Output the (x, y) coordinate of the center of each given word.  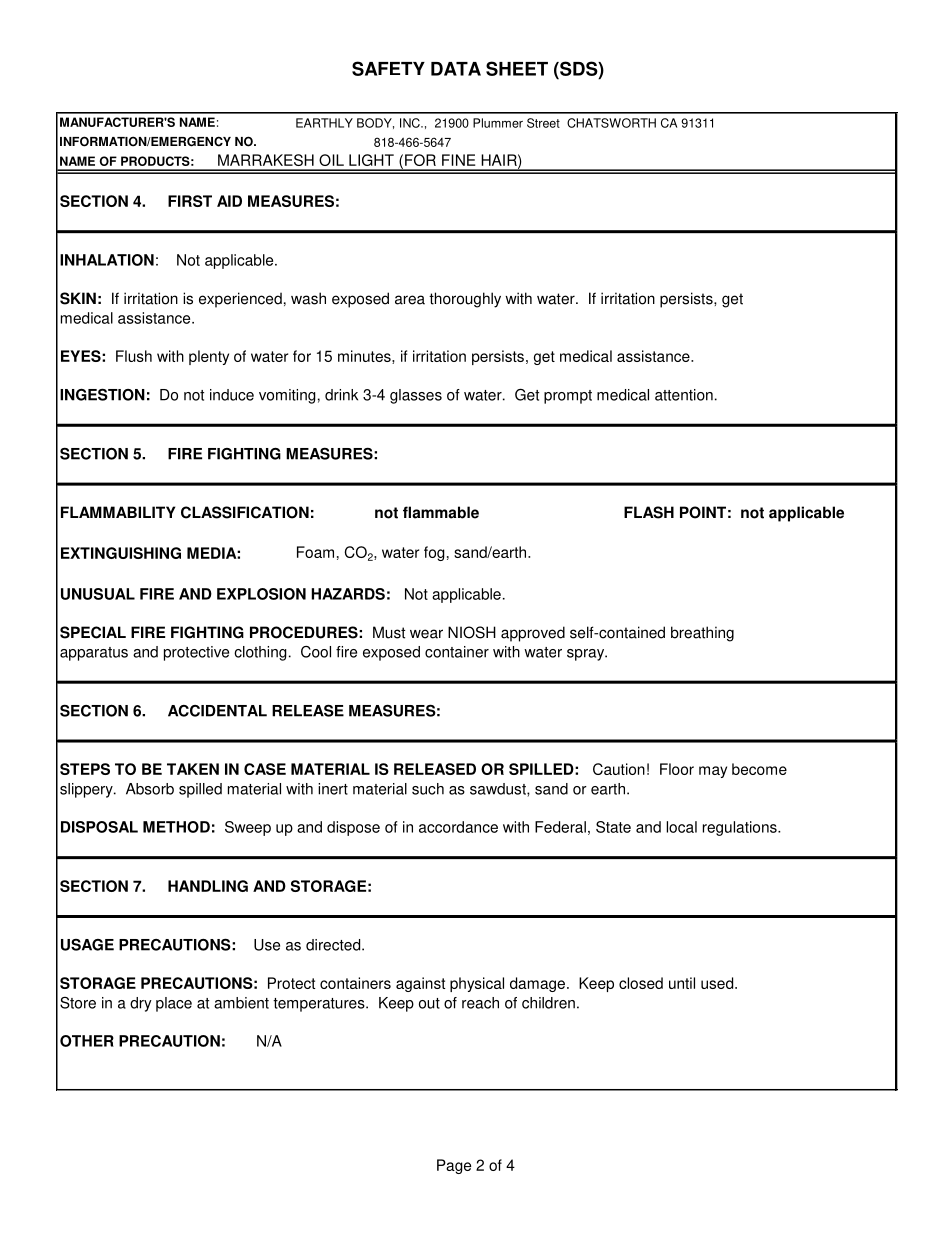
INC (411, 123)
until (682, 983)
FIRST (190, 201)
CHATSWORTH (611, 123)
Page (454, 1166)
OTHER (87, 1041)
